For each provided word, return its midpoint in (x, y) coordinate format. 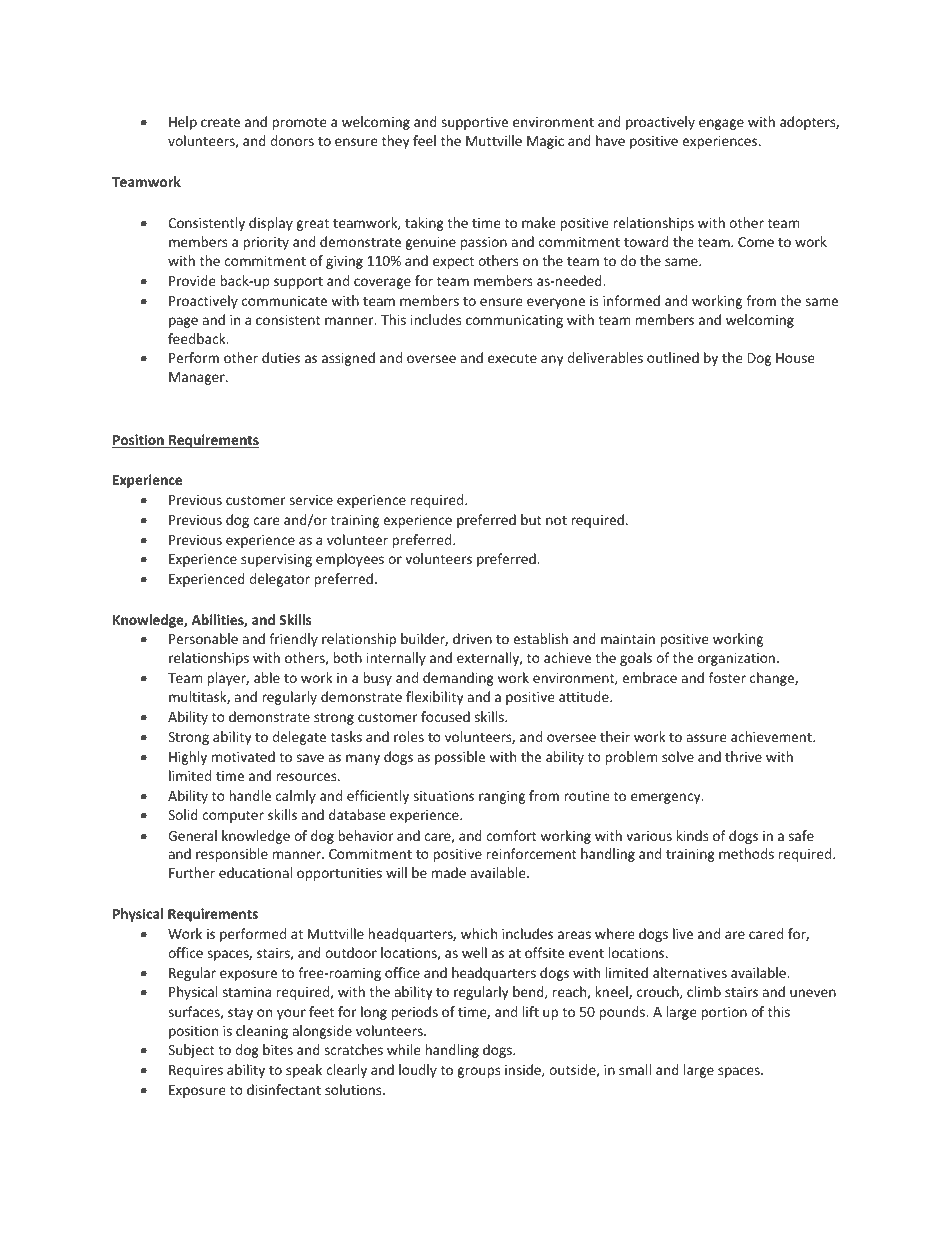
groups (478, 1072)
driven (472, 638)
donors (292, 140)
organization (738, 659)
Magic (545, 142)
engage (721, 124)
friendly (293, 640)
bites (278, 1049)
